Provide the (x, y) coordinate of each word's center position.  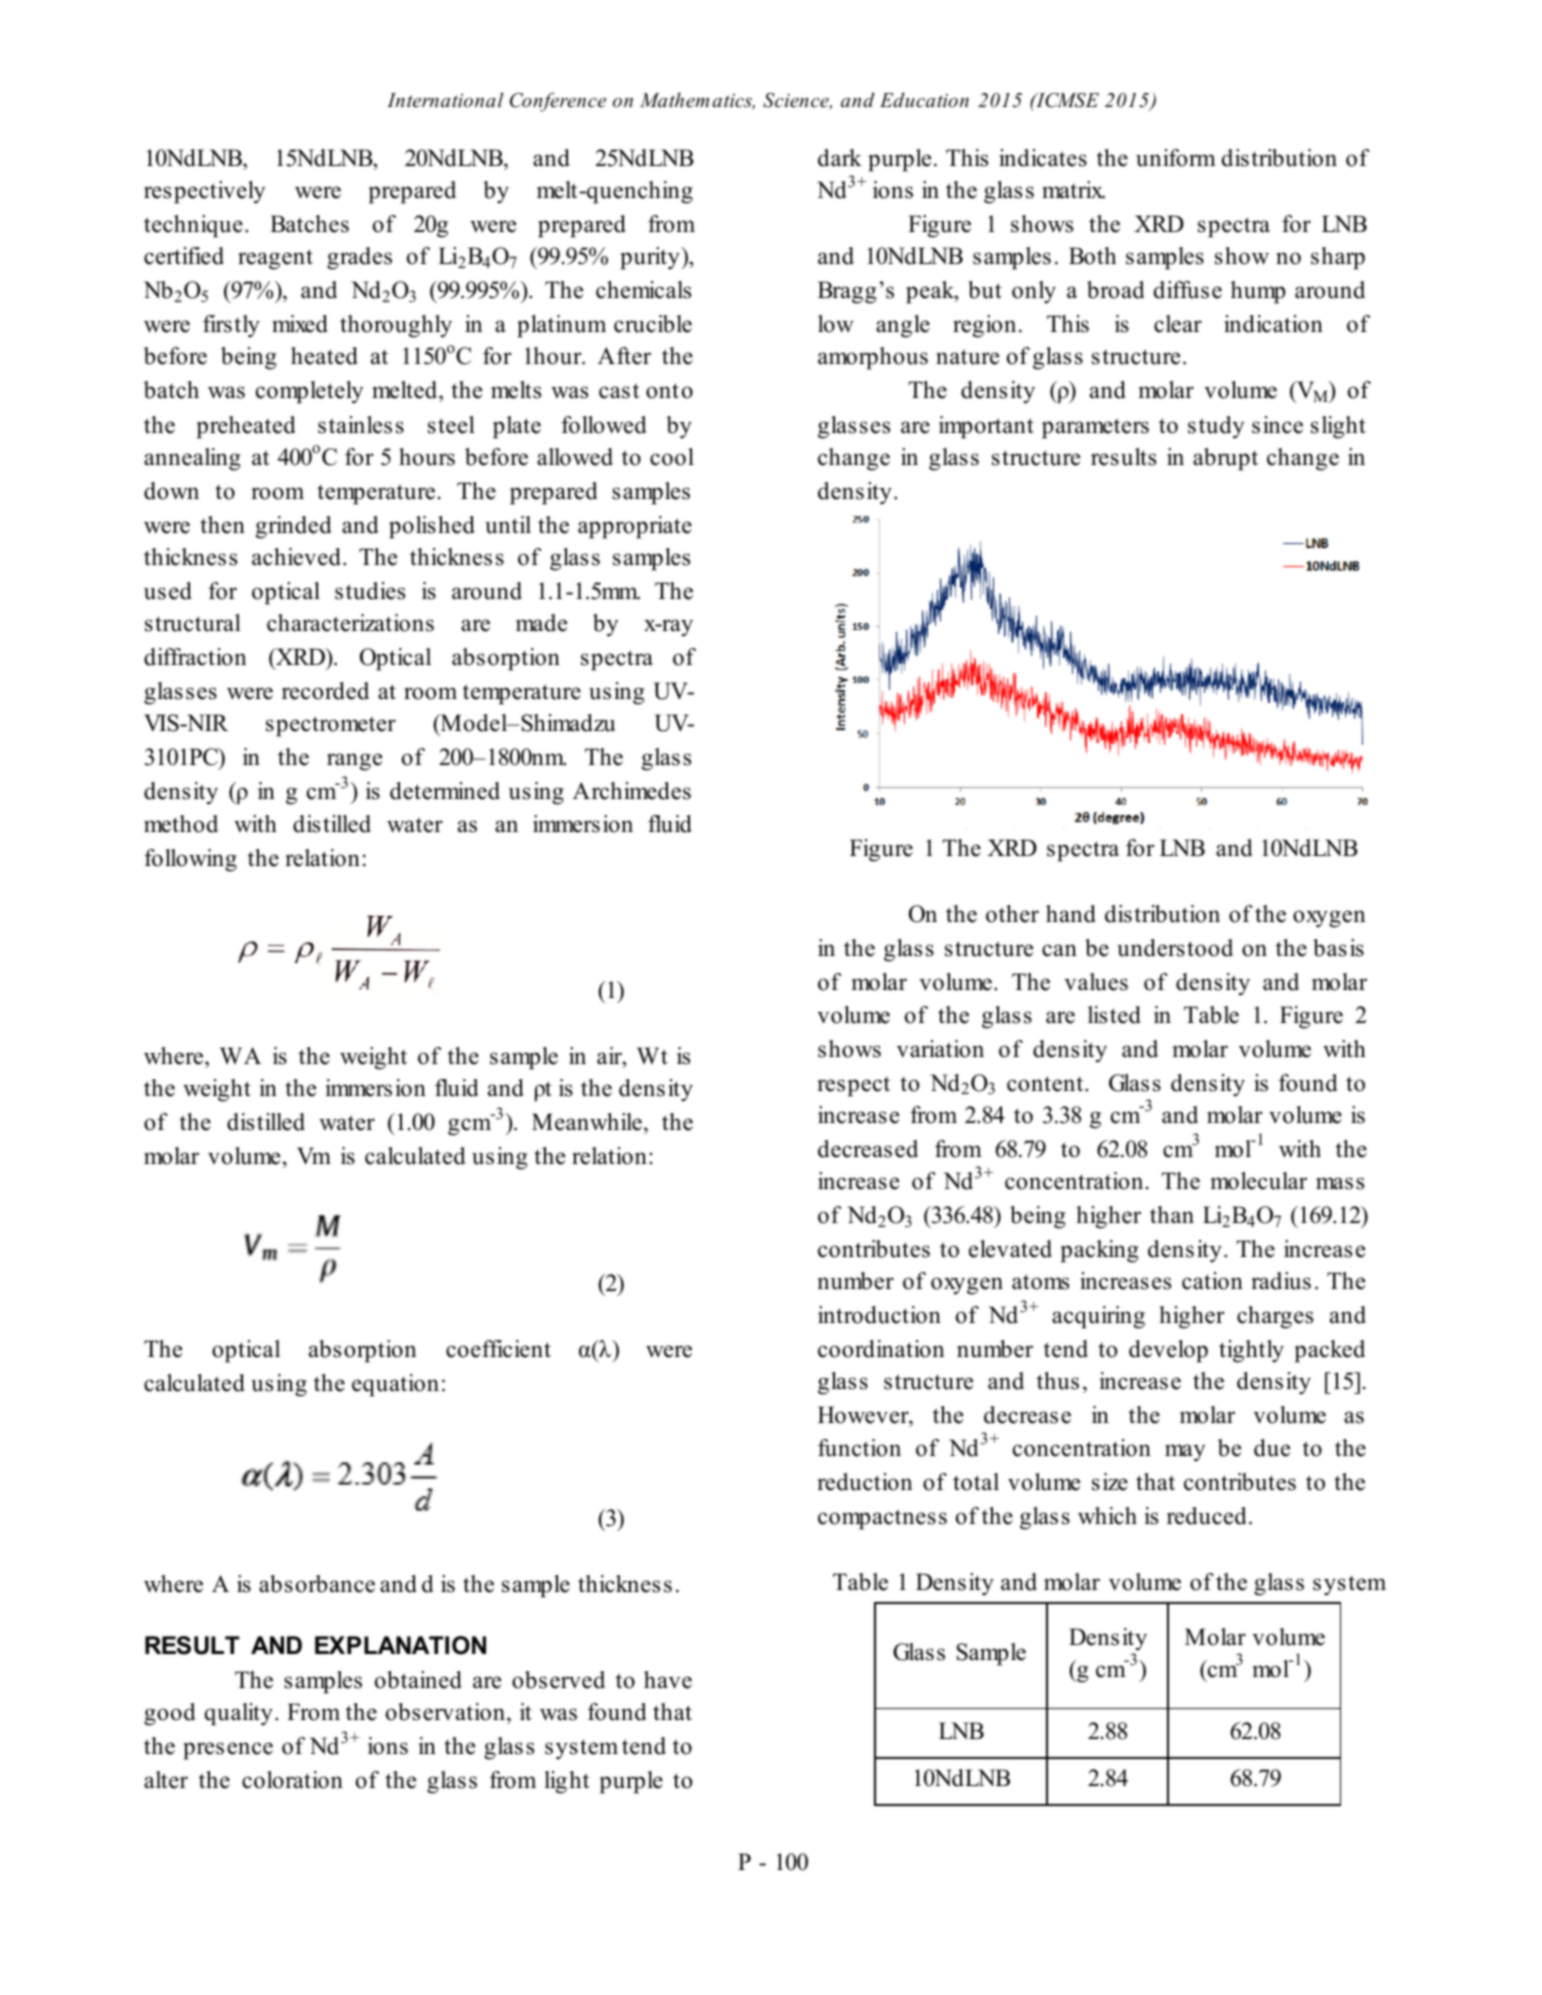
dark (840, 158)
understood (1175, 948)
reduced (1207, 1516)
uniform (1176, 158)
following (190, 860)
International (445, 100)
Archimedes (632, 791)
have (668, 1680)
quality (239, 1714)
